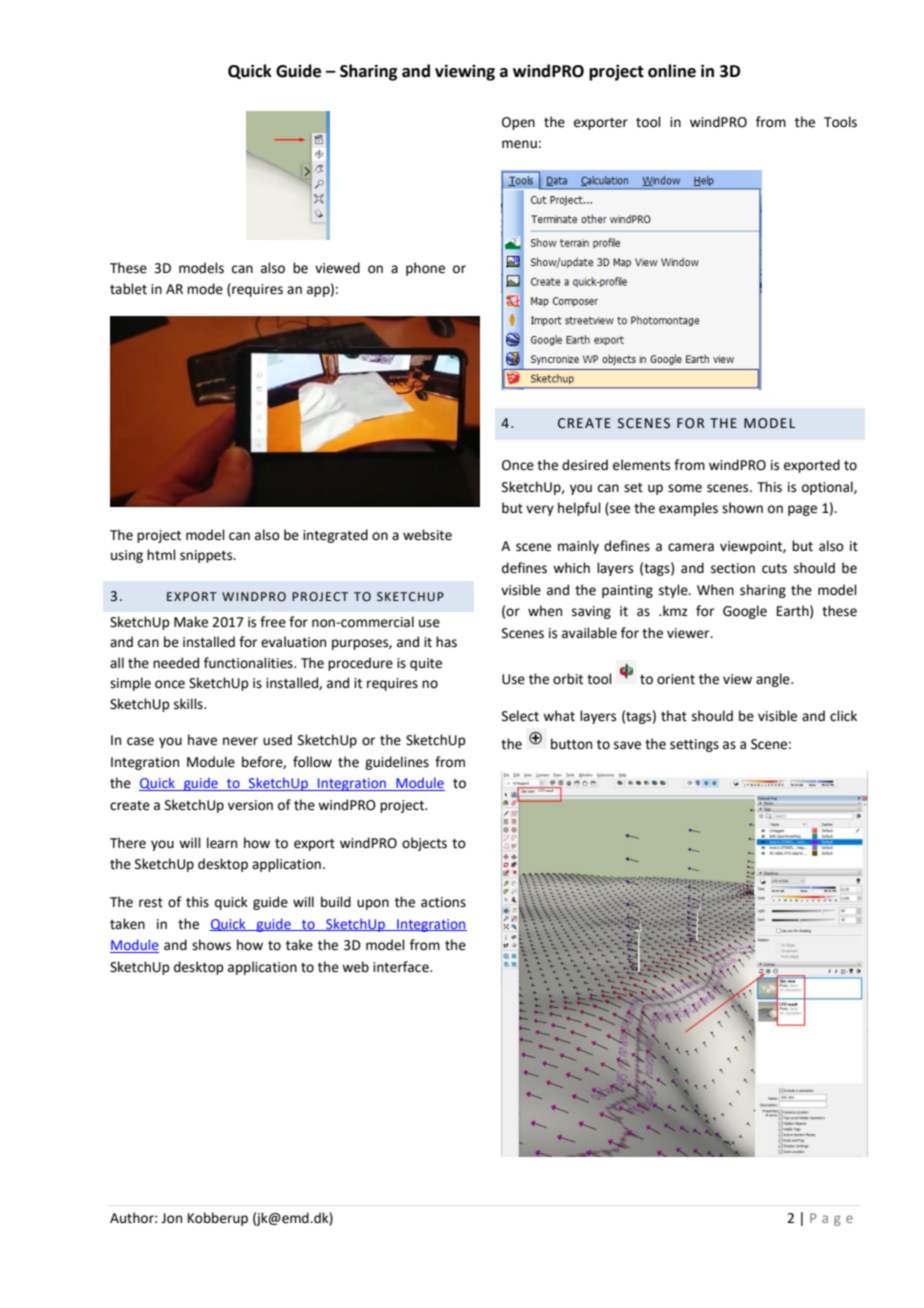 The image size is (924, 1308). I want to click on phone, so click(425, 269).
